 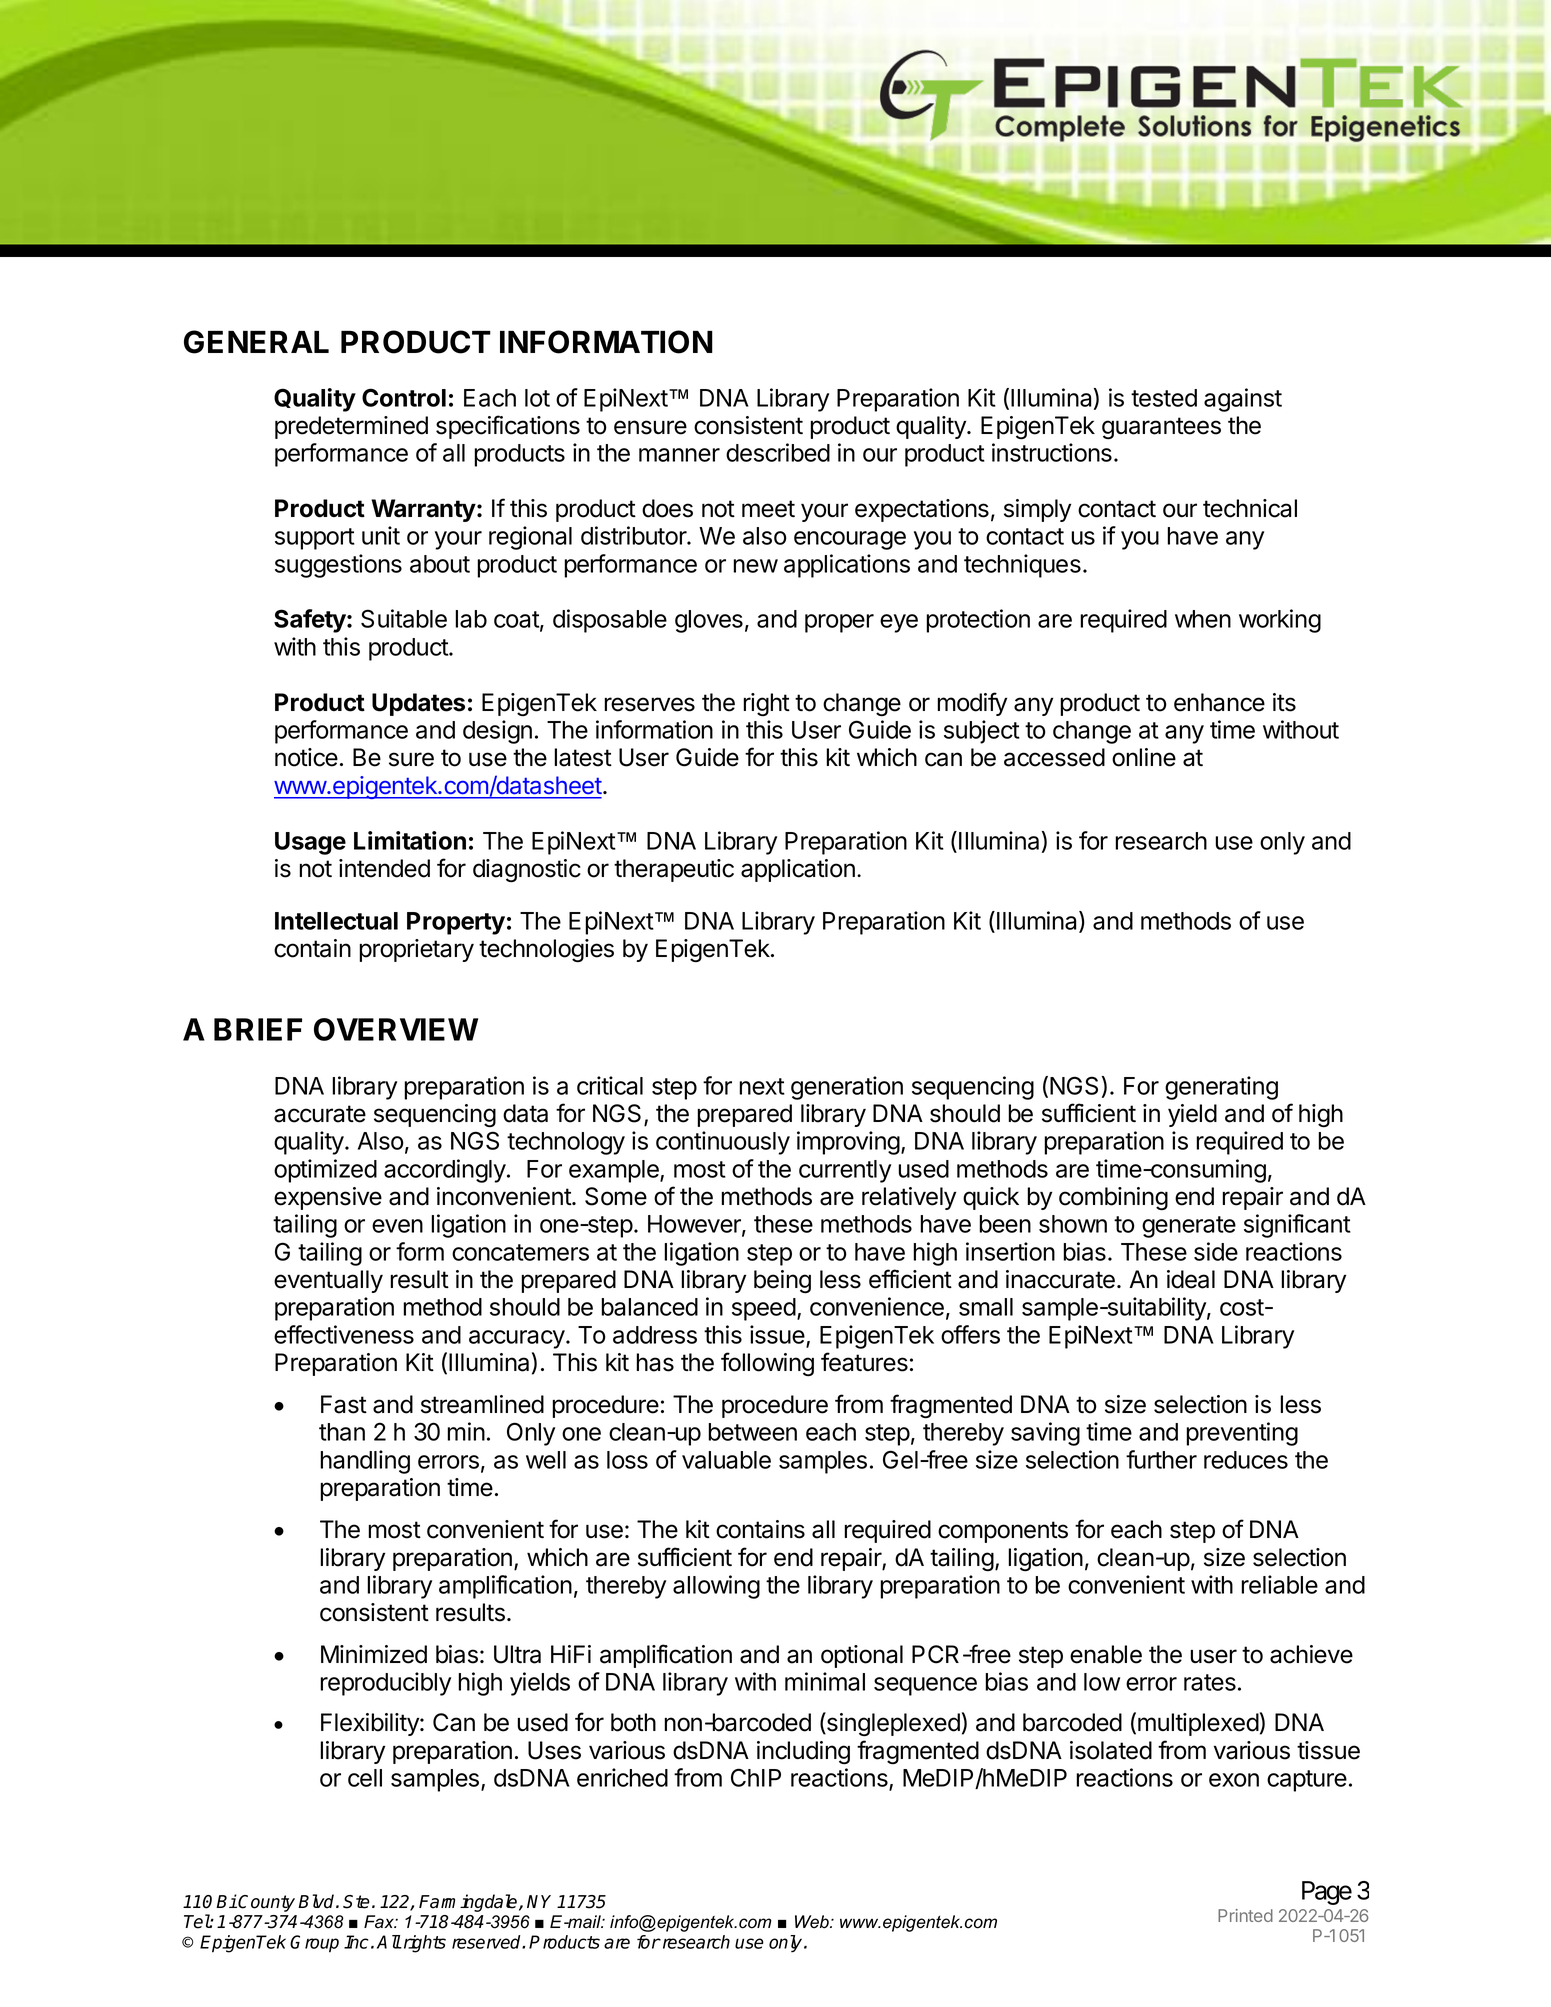 What do you see at coordinates (1245, 1915) in the document?
I see `Printed` at bounding box center [1245, 1915].
